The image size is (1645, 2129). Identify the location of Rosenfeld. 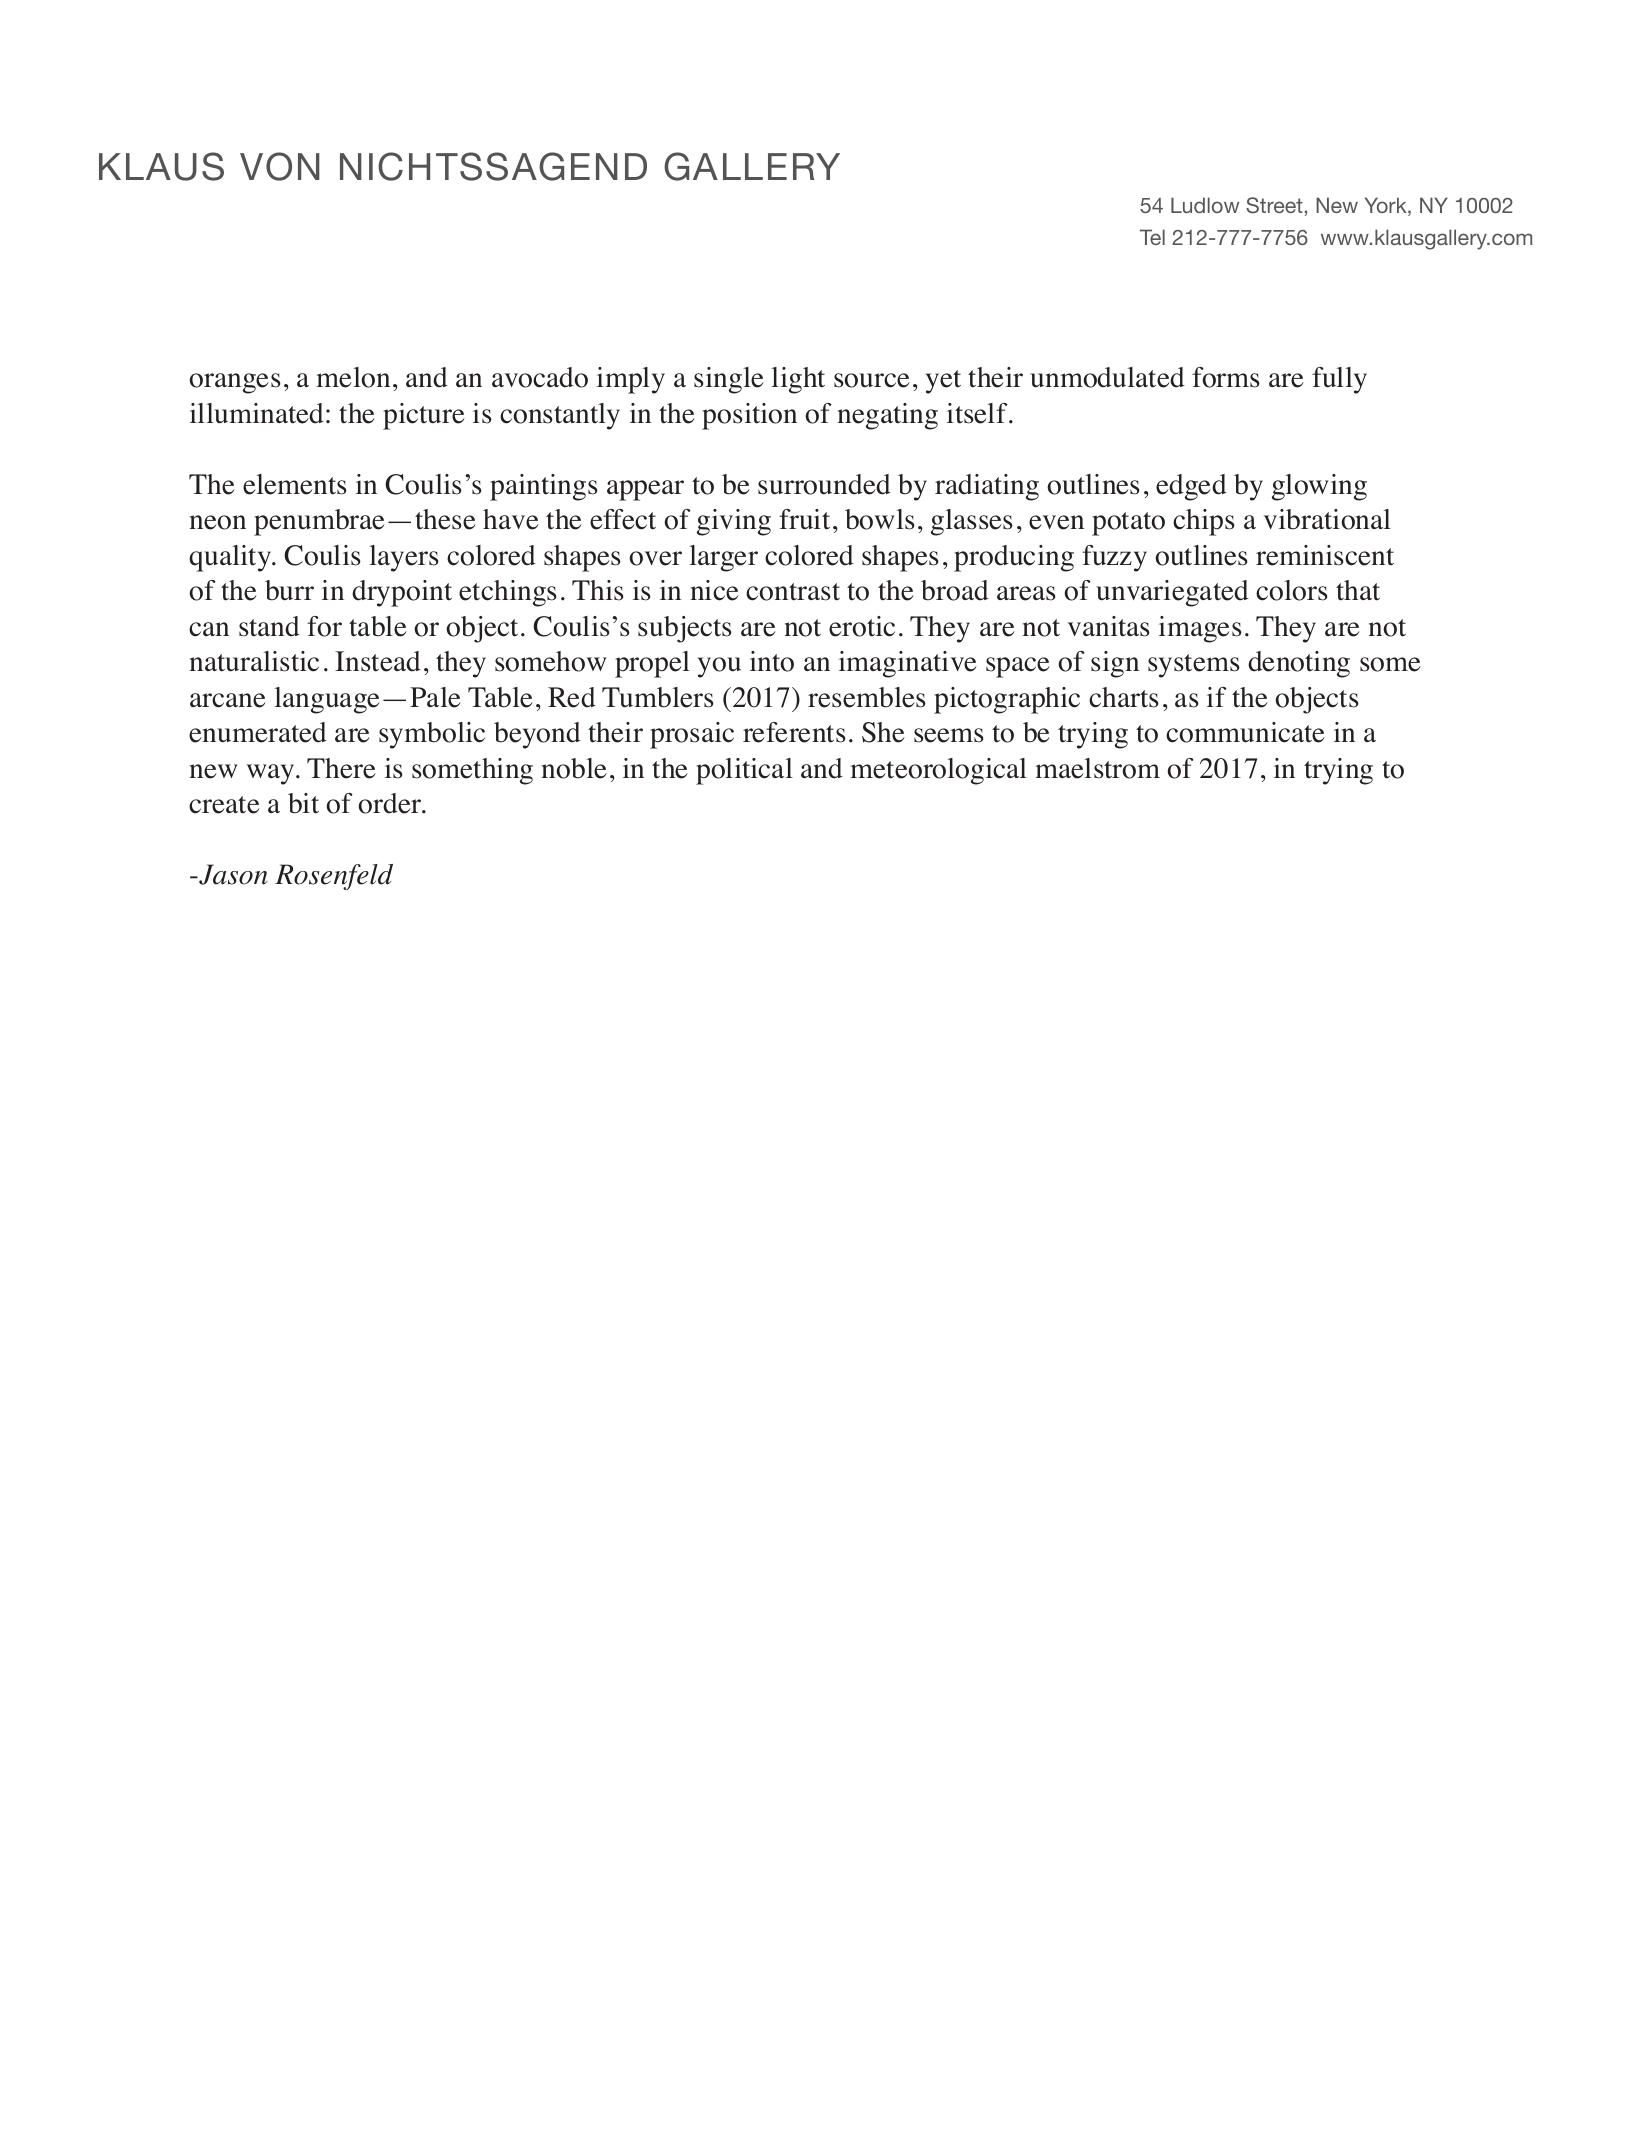
(334, 877).
